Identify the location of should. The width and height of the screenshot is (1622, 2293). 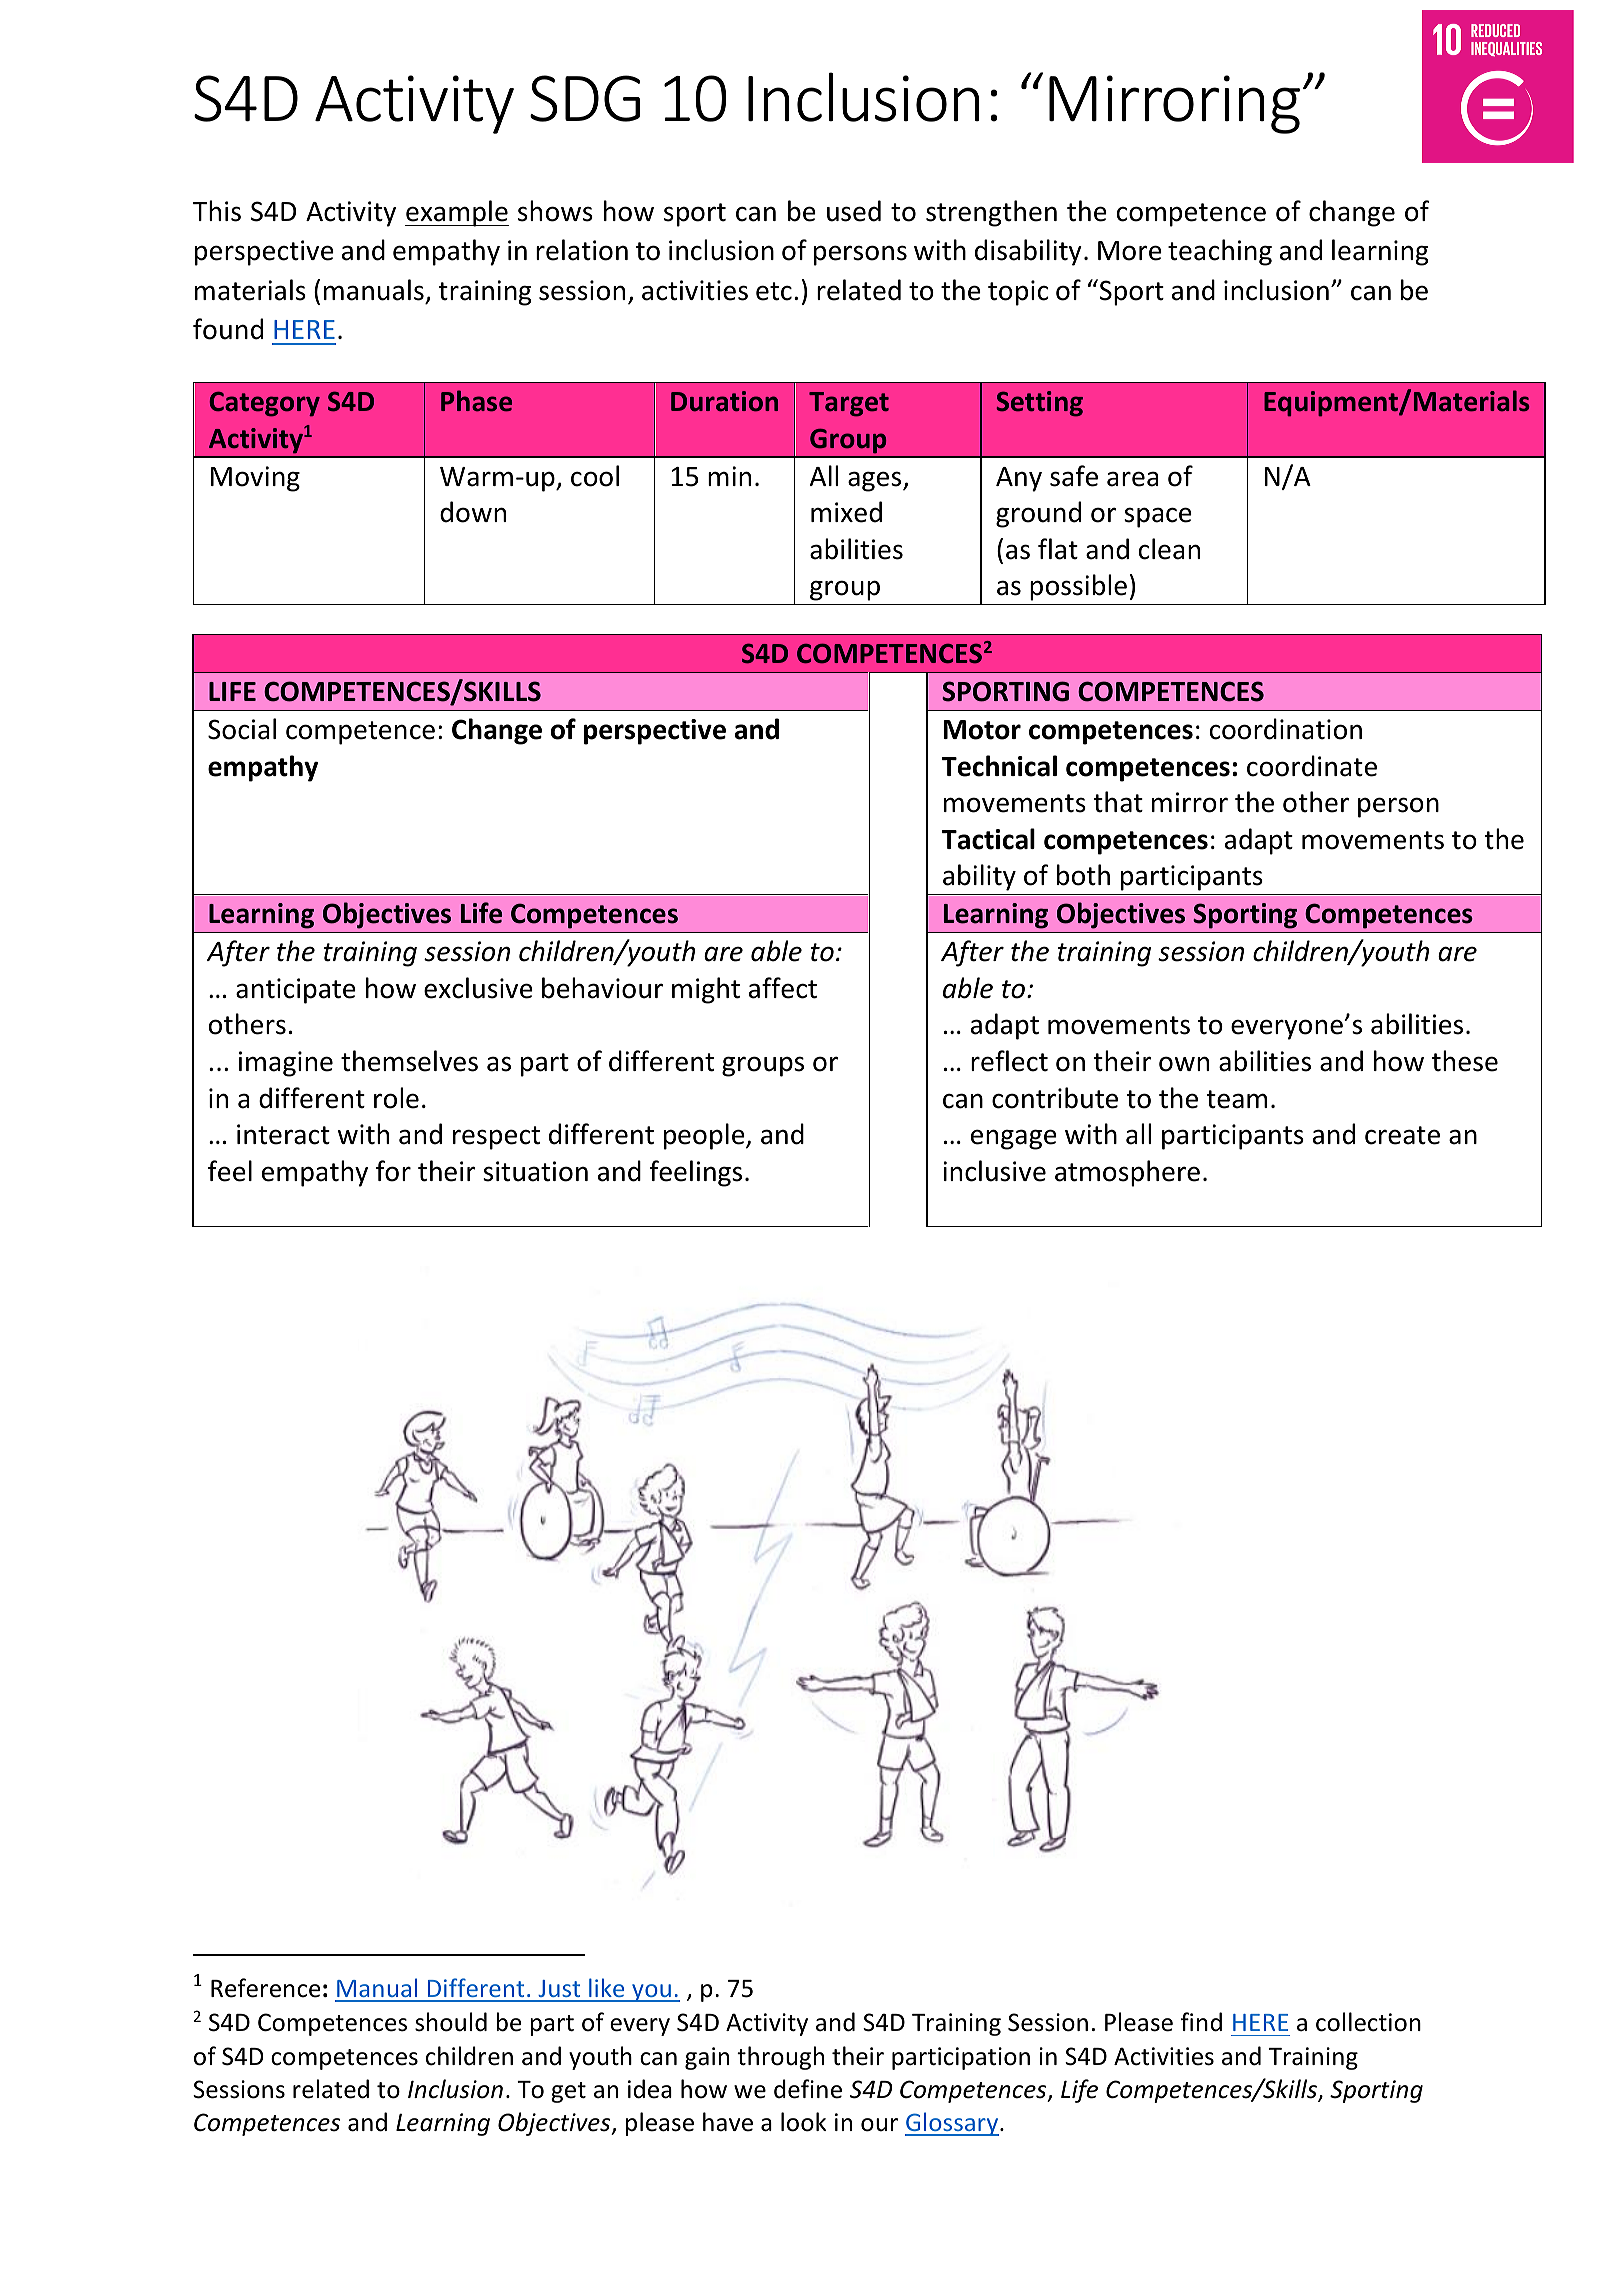
(451, 2022).
